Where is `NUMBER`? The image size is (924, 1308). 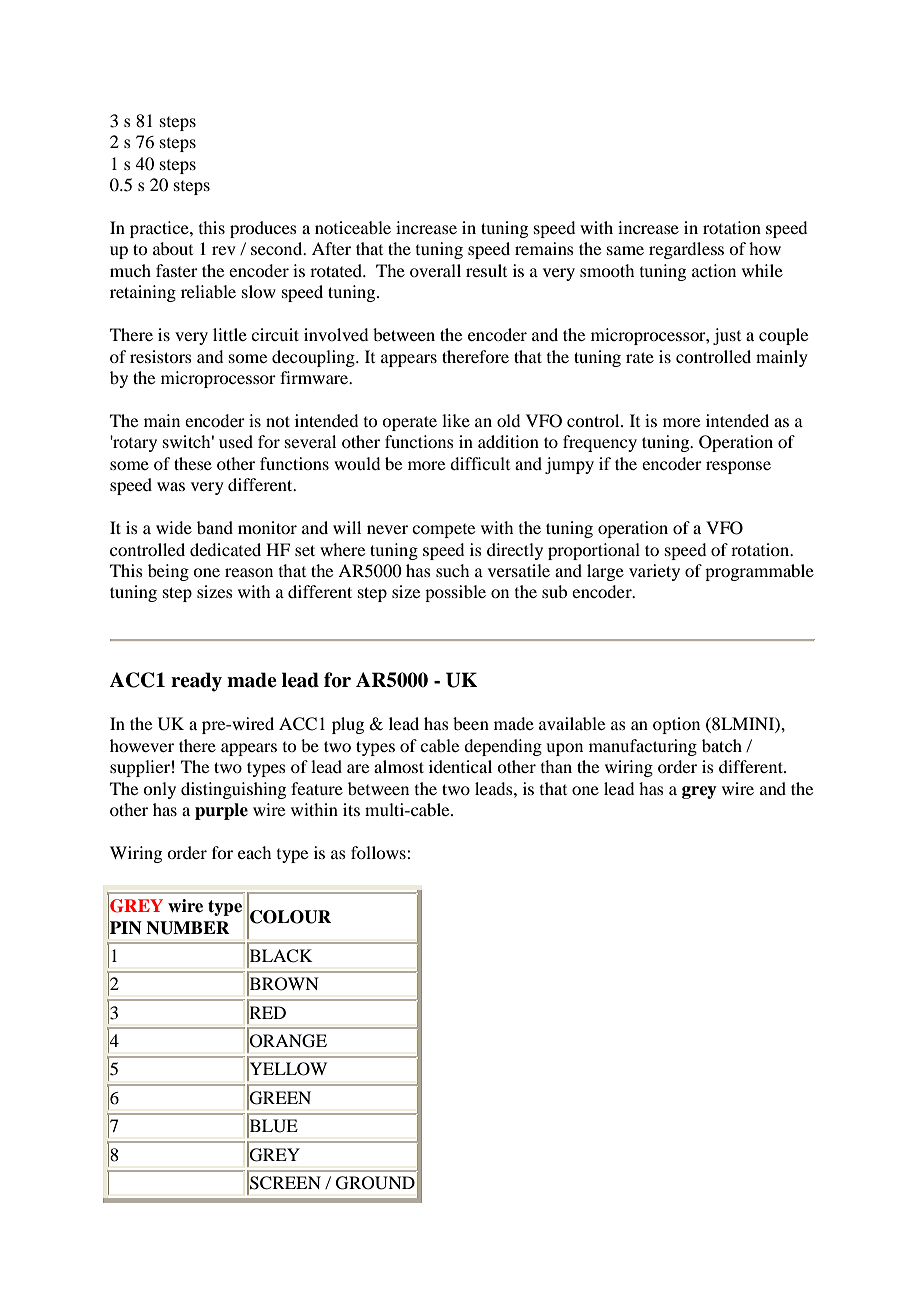
NUMBER is located at coordinates (188, 928).
